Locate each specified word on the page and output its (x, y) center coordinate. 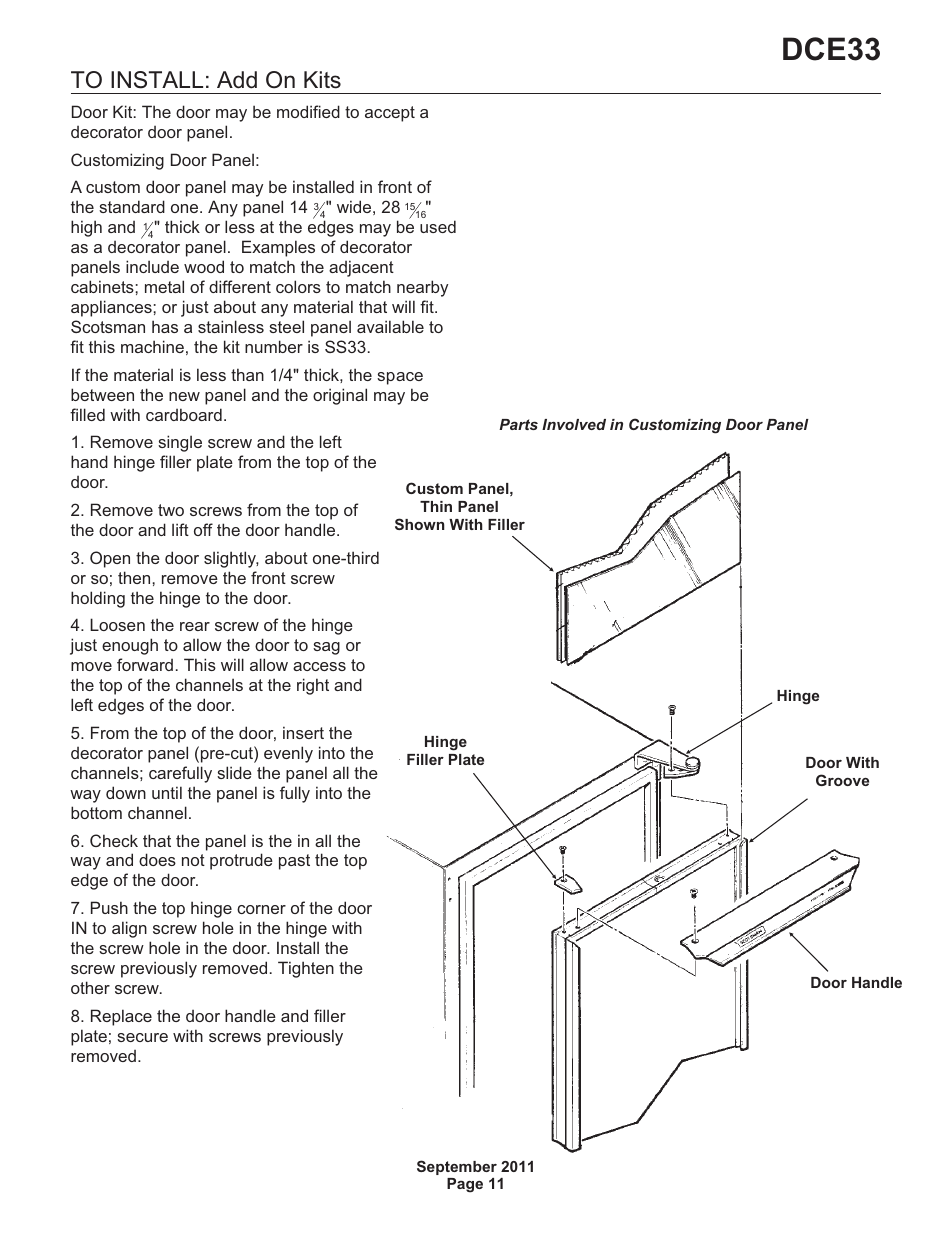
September (457, 1167)
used (438, 226)
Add (237, 80)
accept (390, 114)
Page (465, 1185)
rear (195, 626)
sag (326, 648)
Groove (842, 780)
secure (142, 1037)
